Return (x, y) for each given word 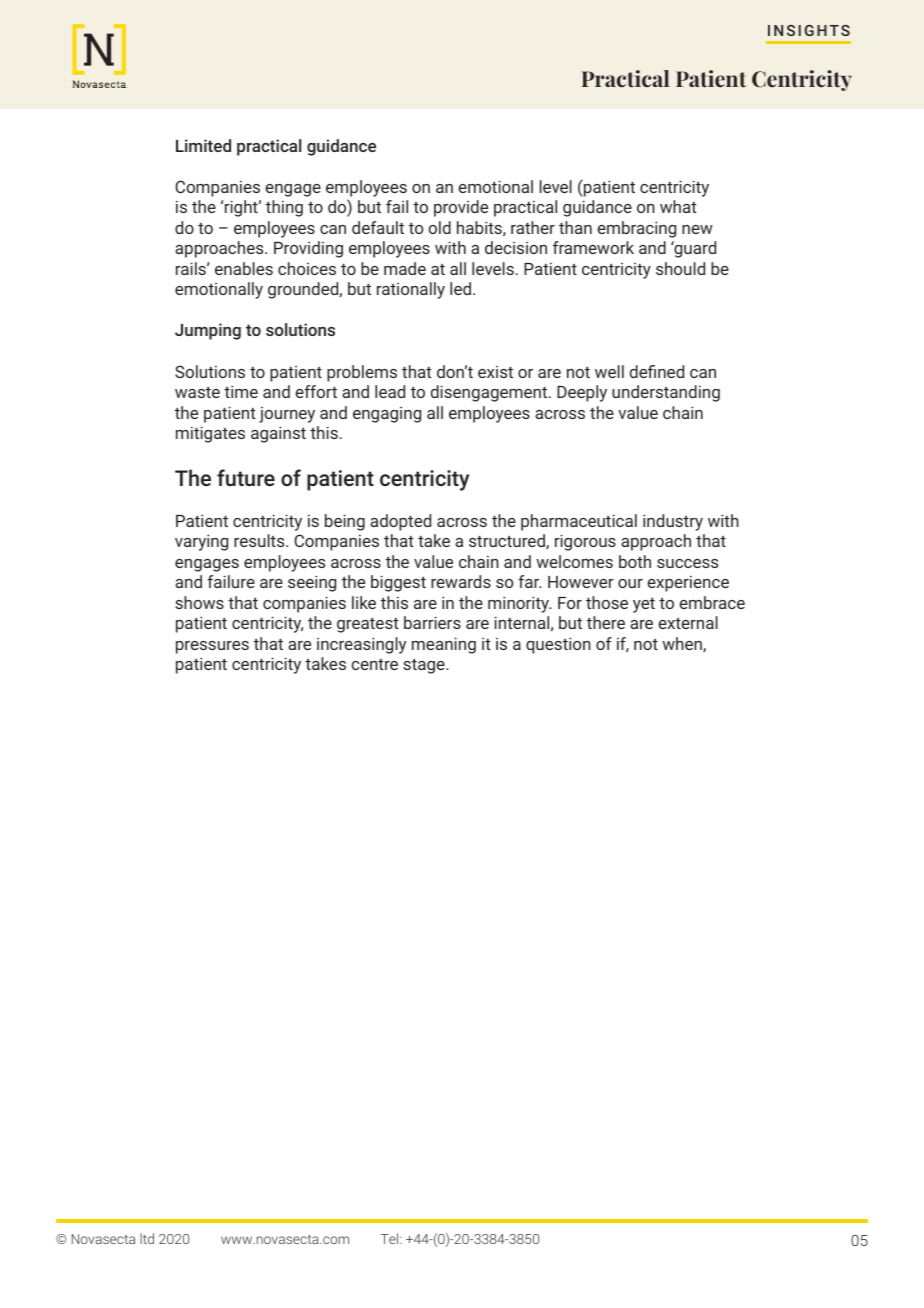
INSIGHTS (809, 30)
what (678, 206)
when (683, 644)
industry (673, 522)
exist (495, 372)
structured (508, 541)
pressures (212, 647)
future (246, 477)
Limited (203, 145)
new (697, 229)
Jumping (208, 331)
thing (284, 208)
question (558, 645)
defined (657, 371)
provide (461, 208)
